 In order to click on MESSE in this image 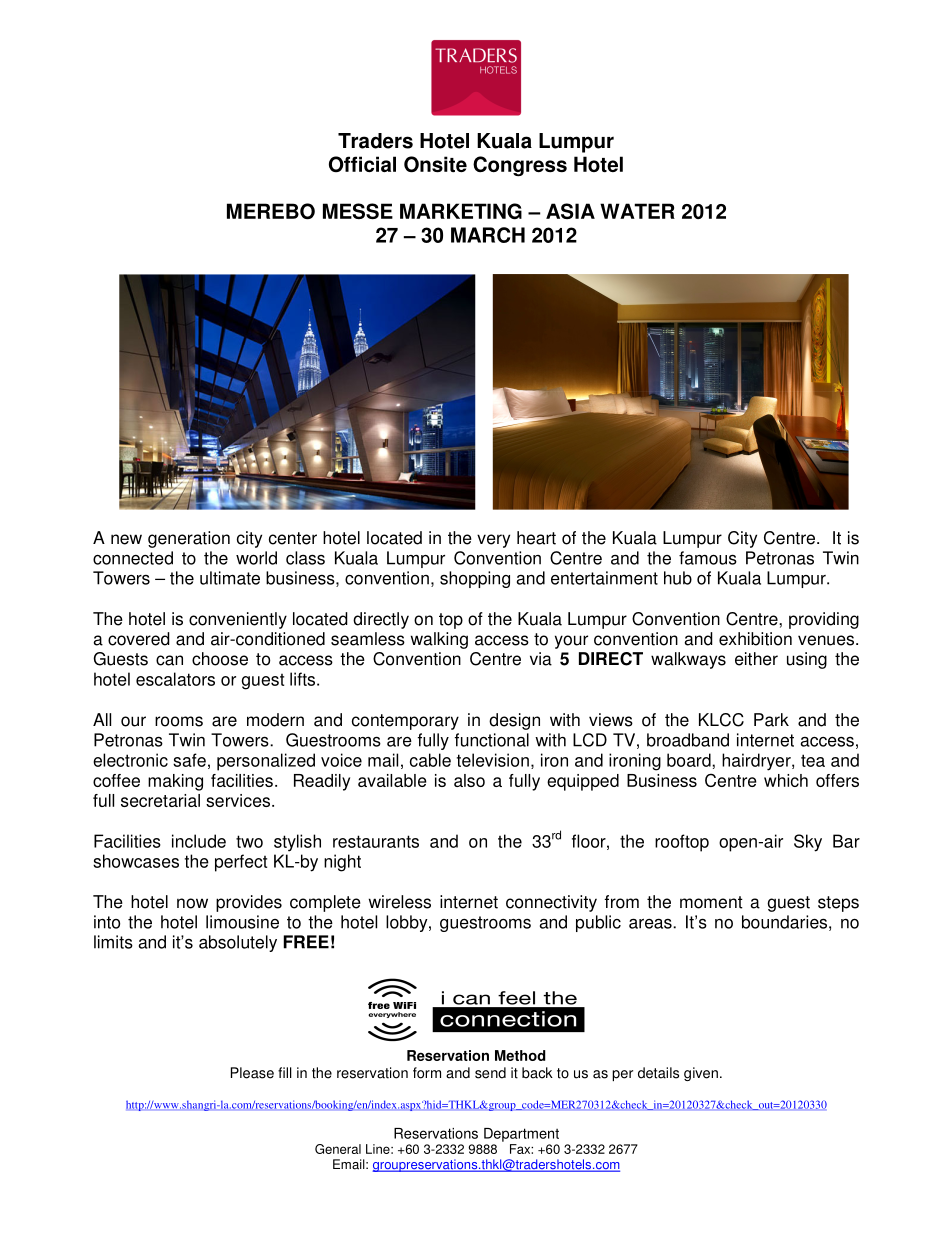, I will do `click(358, 211)`.
